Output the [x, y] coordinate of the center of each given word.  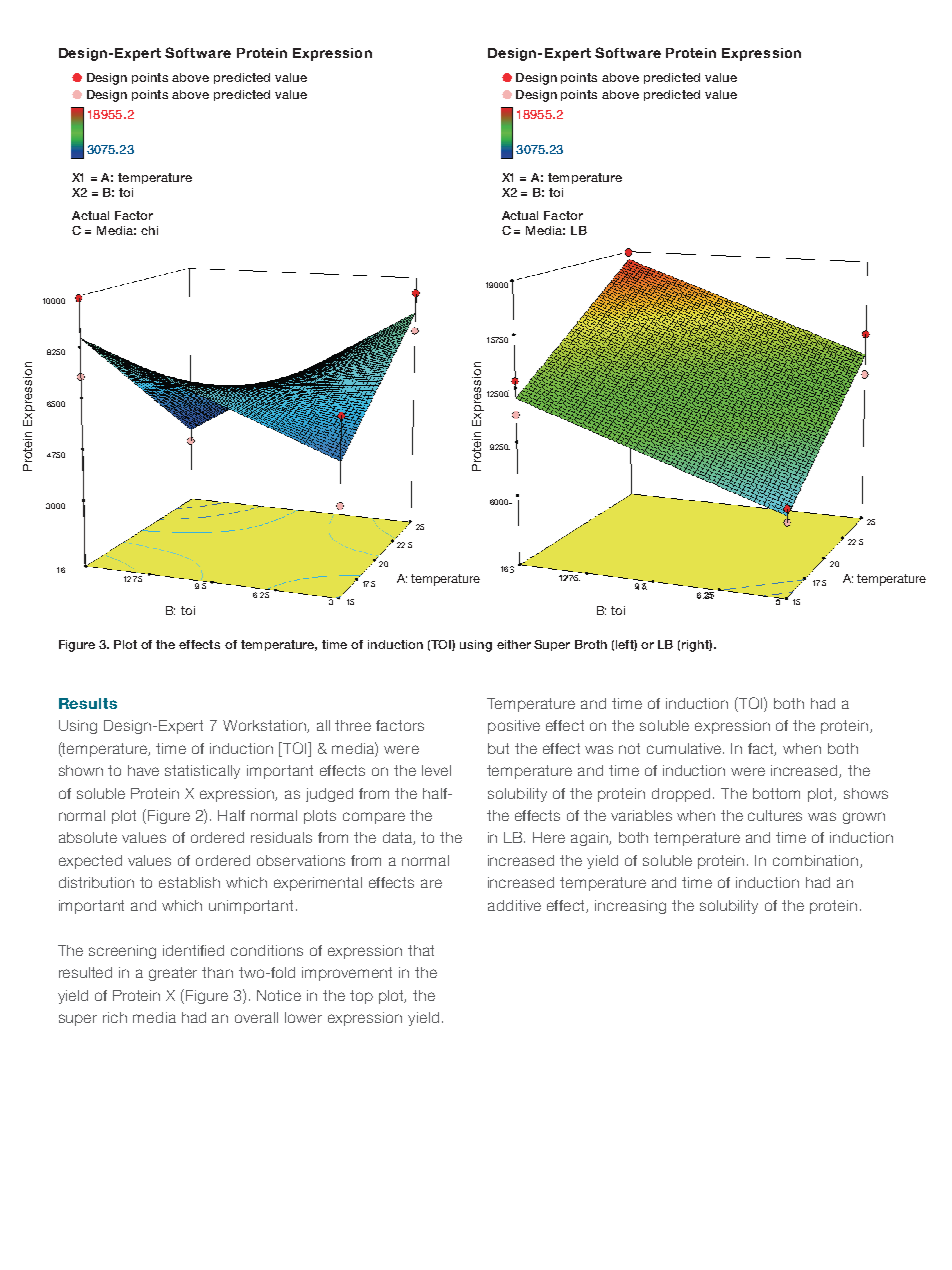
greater [173, 974]
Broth [591, 644]
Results [88, 703]
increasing [630, 907]
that [421, 950]
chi [149, 230]
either [514, 644]
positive [514, 727]
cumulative [685, 748]
